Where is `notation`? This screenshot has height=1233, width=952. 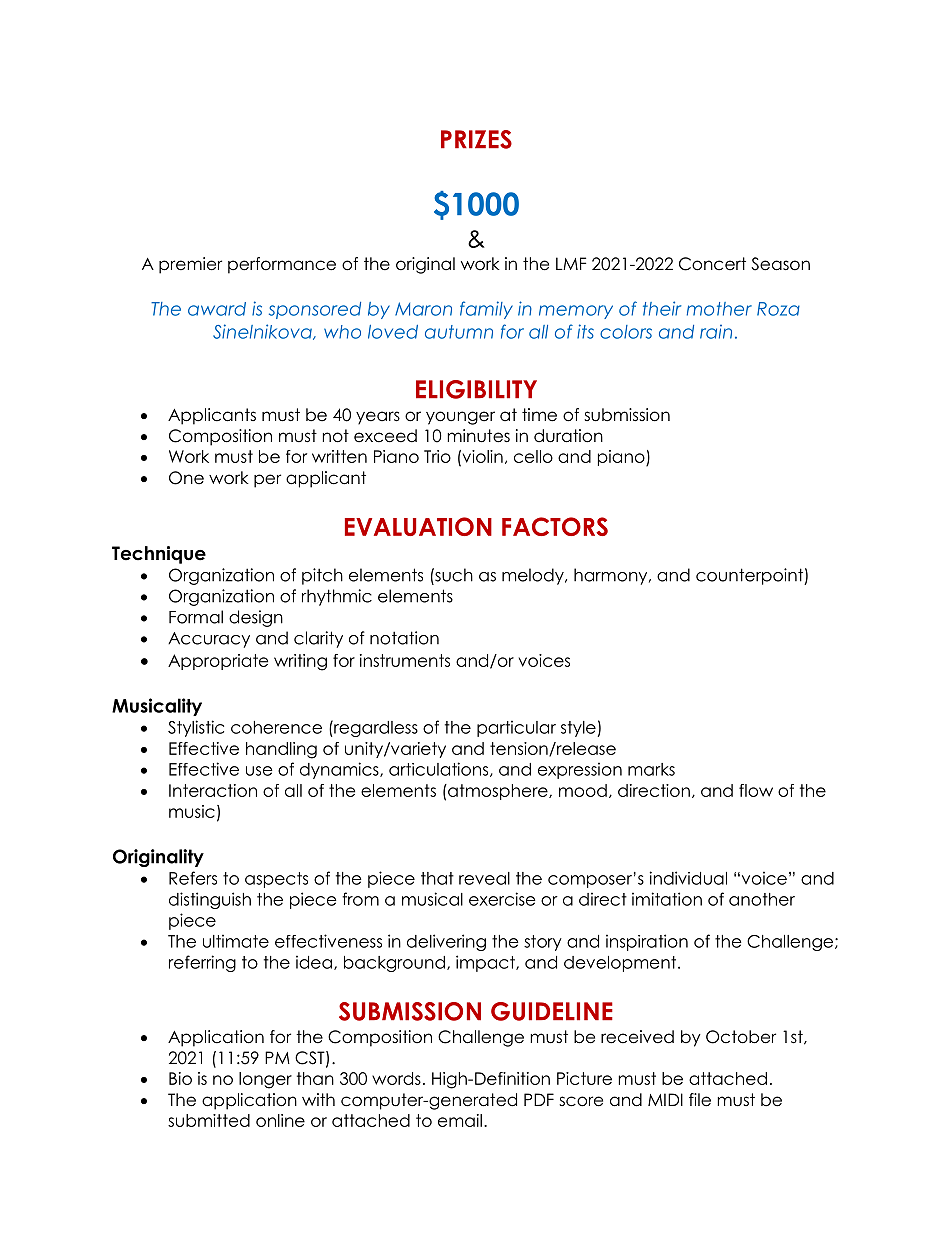 notation is located at coordinates (404, 638).
